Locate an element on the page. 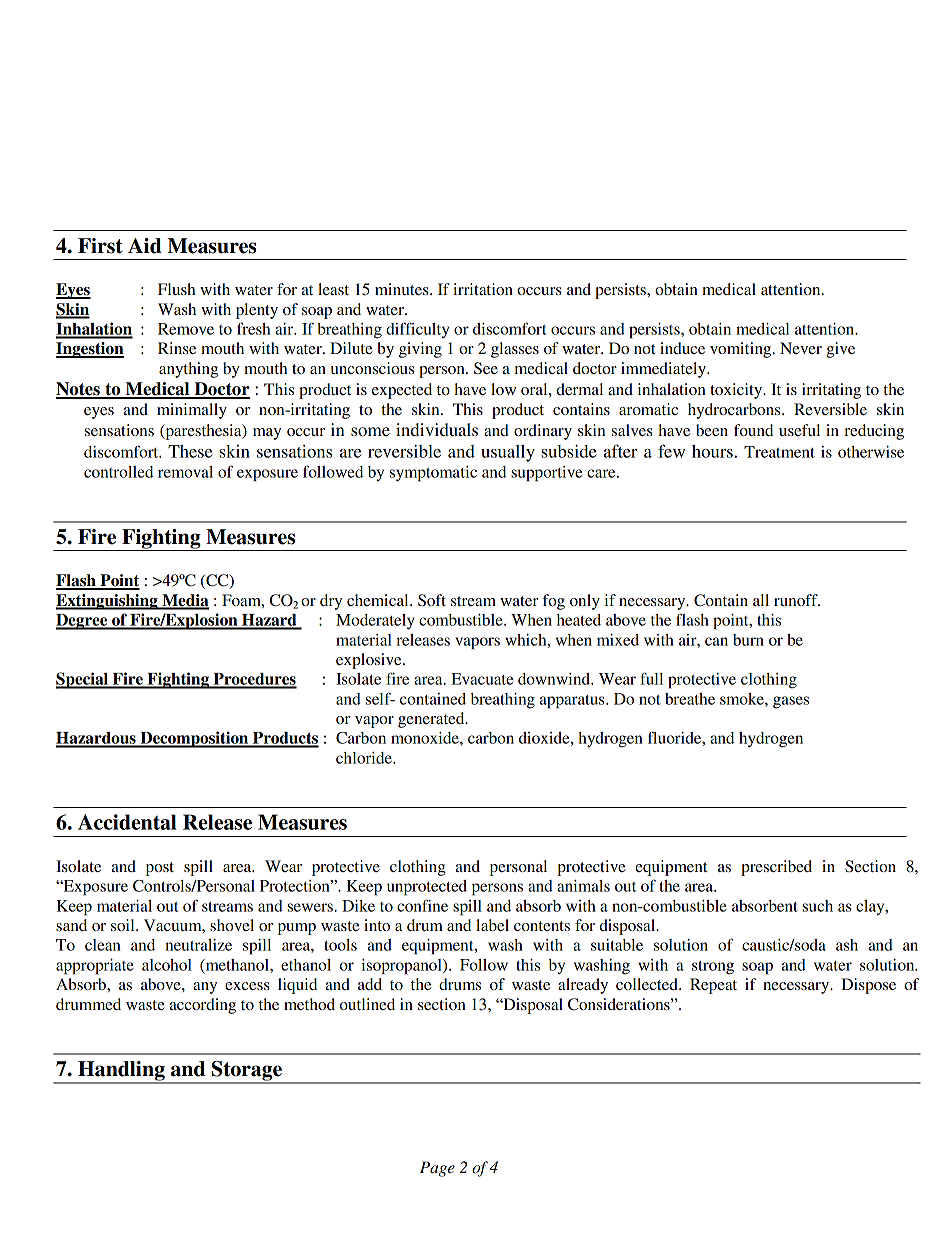  Flush is located at coordinates (176, 289).
